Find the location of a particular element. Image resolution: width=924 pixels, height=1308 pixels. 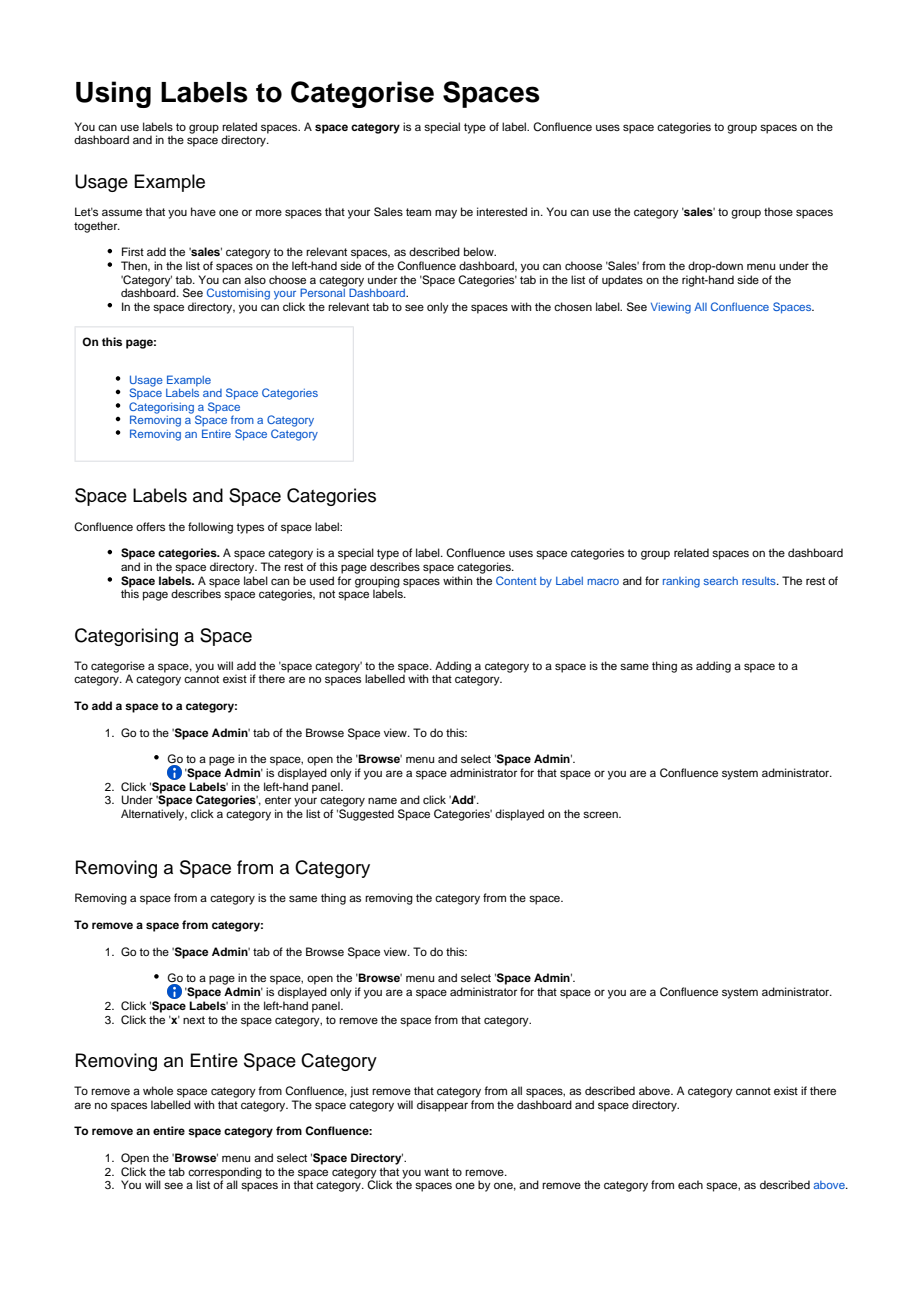

want is located at coordinates (436, 1172).
